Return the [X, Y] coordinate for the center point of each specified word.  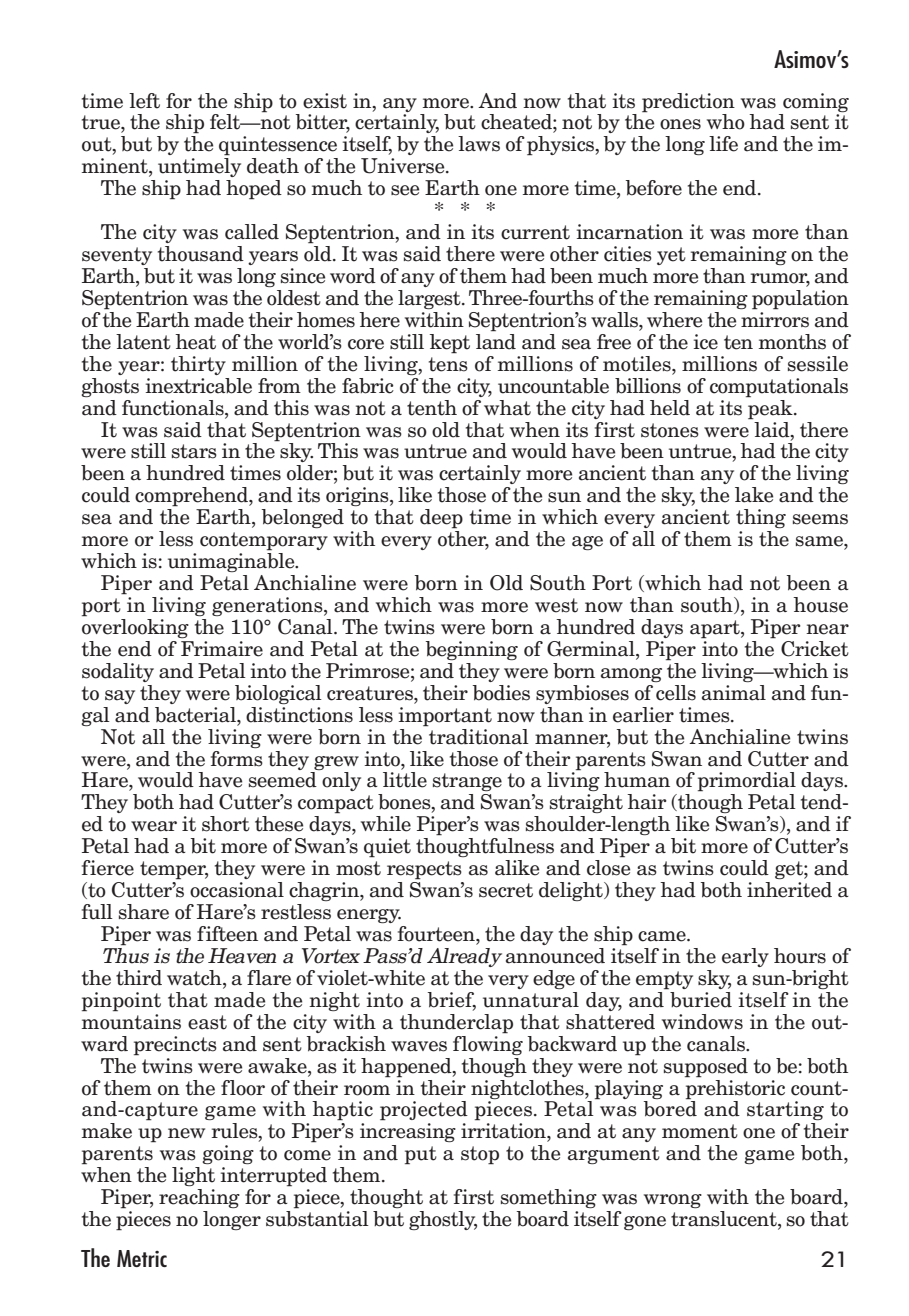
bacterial [196, 715]
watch [195, 979]
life [723, 144]
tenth [432, 408]
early [745, 957]
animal [734, 693]
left [144, 101]
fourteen [437, 934]
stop [480, 1155]
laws [479, 144]
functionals [174, 408]
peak [771, 408]
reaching [199, 1198]
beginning [472, 650]
